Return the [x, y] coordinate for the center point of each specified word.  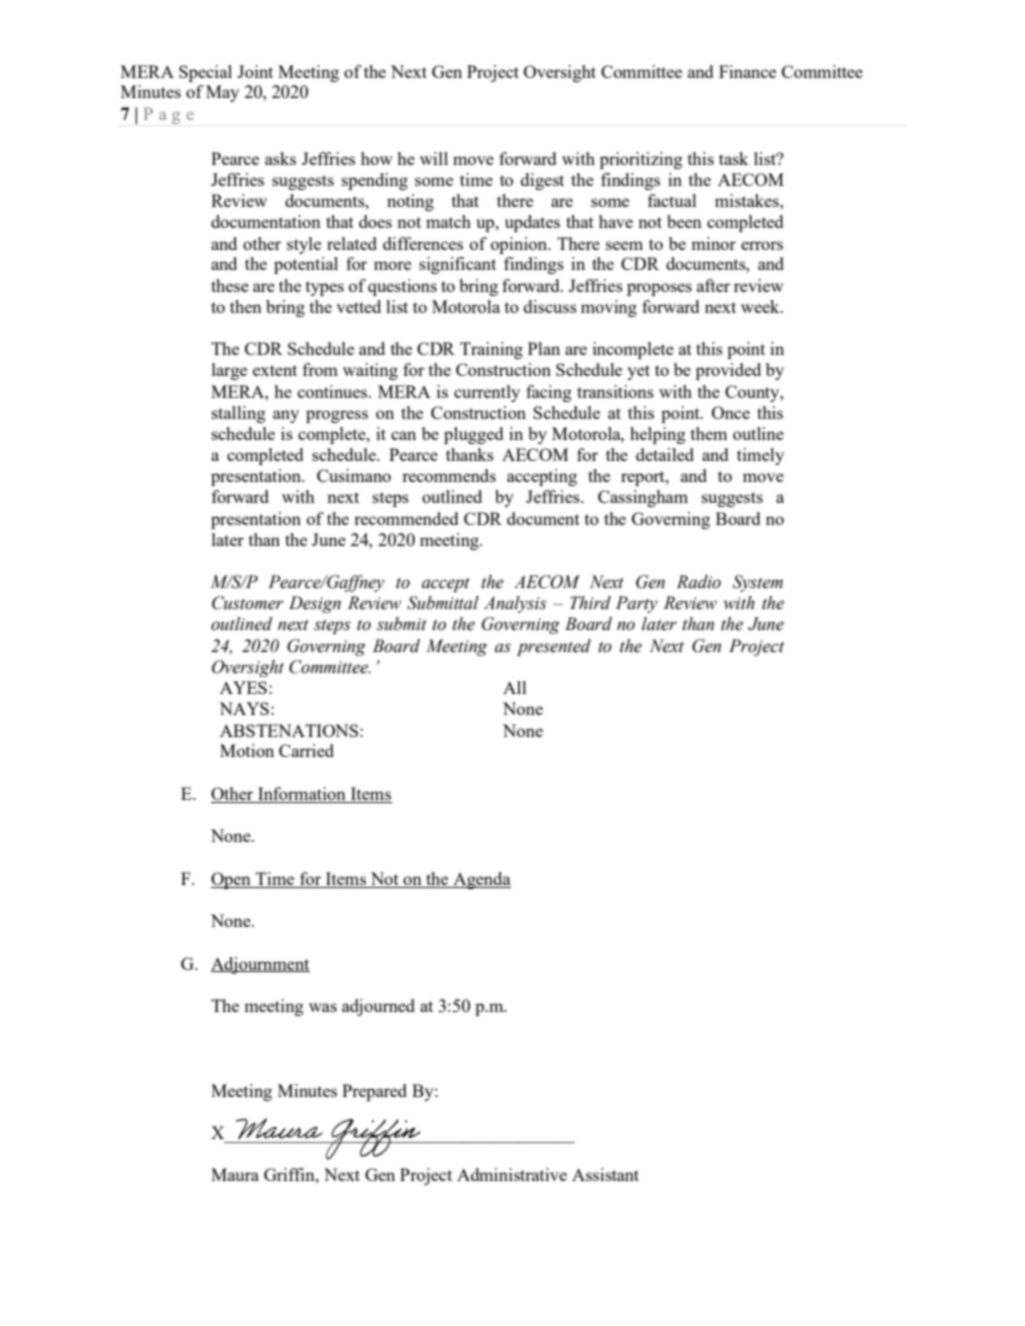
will [434, 158]
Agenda [481, 880]
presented [554, 647]
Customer [248, 603]
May [222, 93]
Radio [699, 582]
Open [232, 880]
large [229, 371]
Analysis [515, 604]
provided [728, 371]
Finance [747, 71]
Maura [235, 1174]
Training [491, 350]
